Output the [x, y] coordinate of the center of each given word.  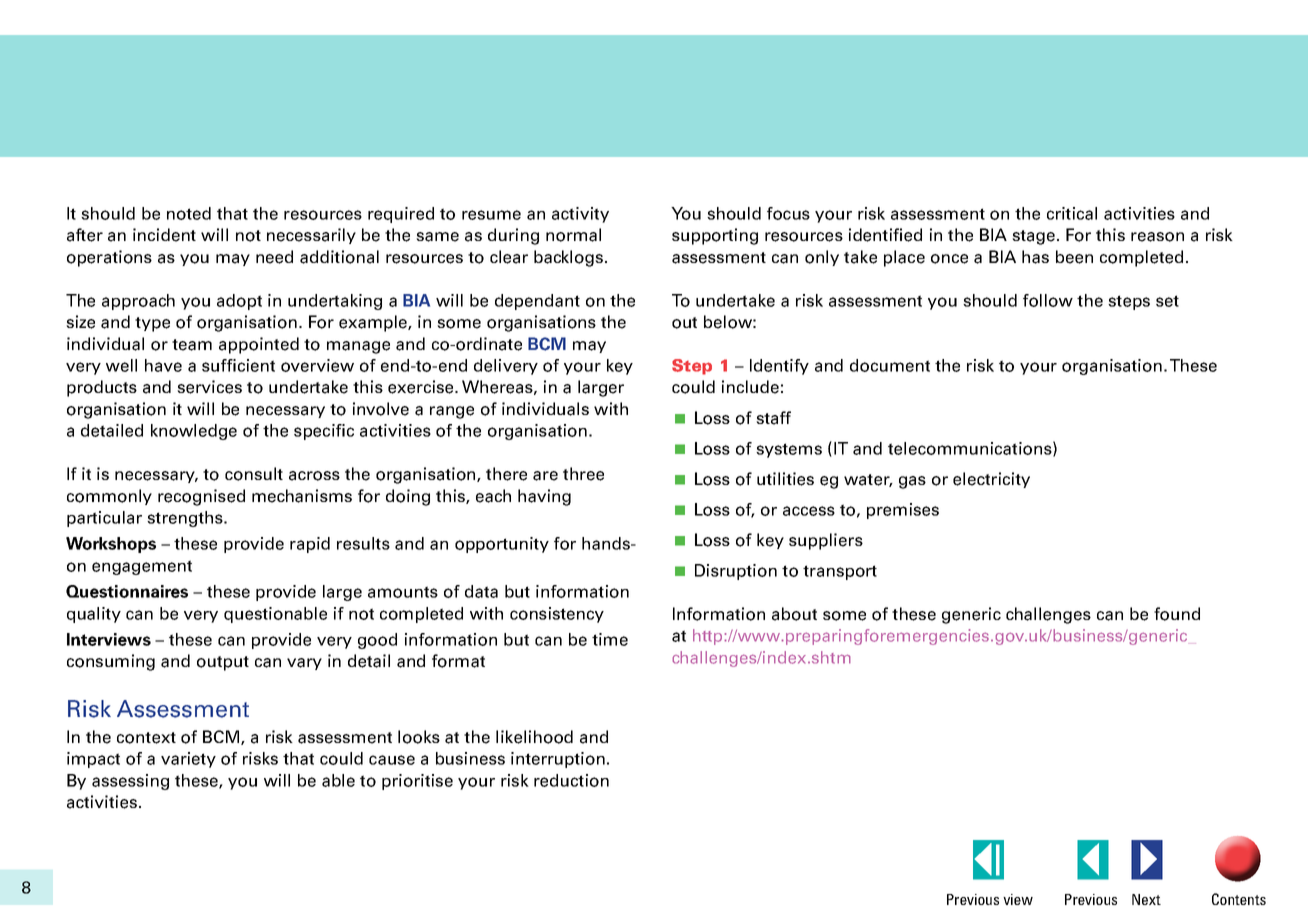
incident [164, 235]
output [223, 663]
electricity [991, 480]
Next [1146, 899]
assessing [130, 782]
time [610, 639]
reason [1157, 237]
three [583, 474]
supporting [715, 236]
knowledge [194, 432]
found [1177, 614]
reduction [571, 780]
